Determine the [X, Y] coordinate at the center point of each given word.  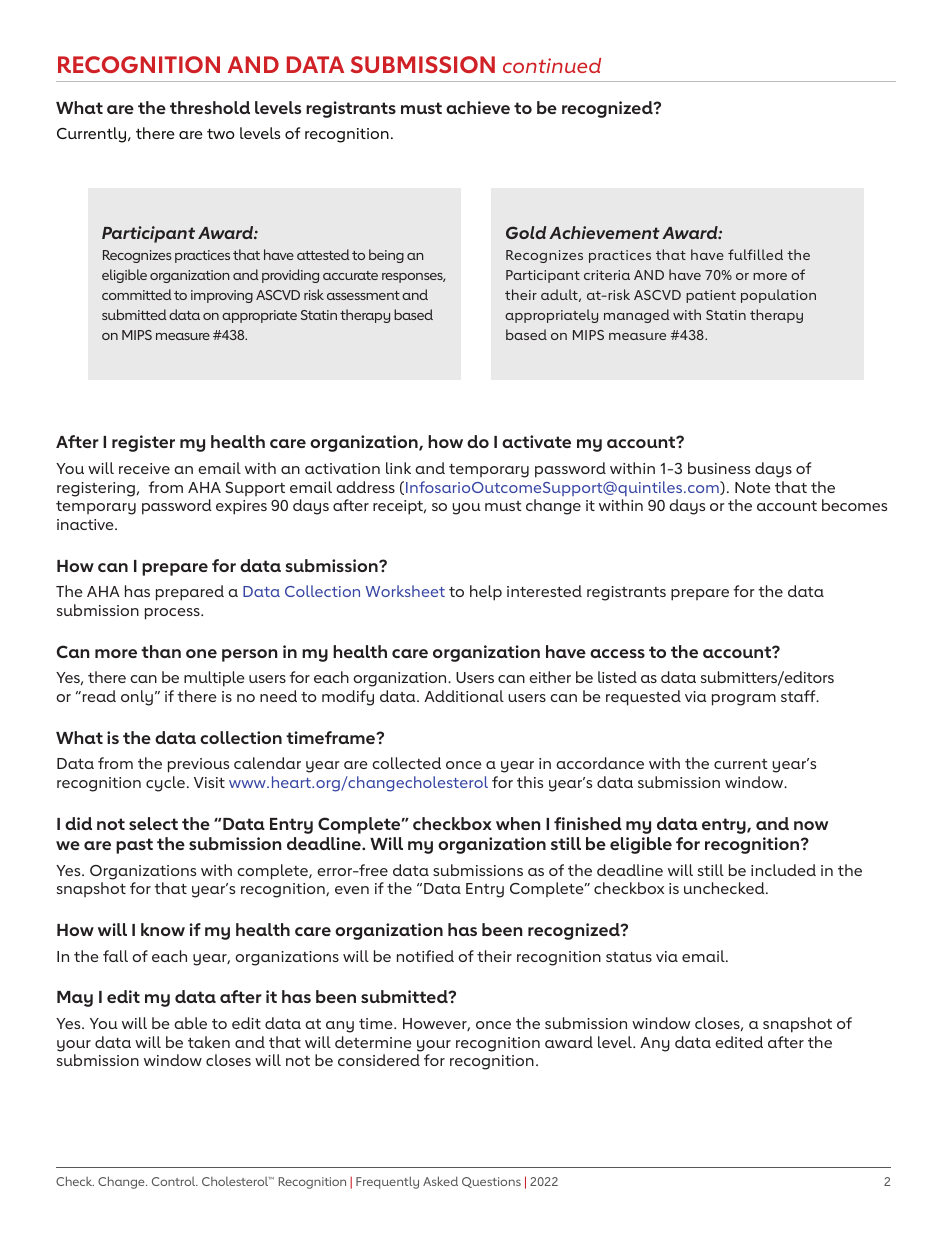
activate [536, 441]
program [744, 700]
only [137, 698]
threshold [210, 107]
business [719, 468]
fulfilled [755, 254]
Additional [464, 696]
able [190, 1023]
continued [552, 65]
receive [144, 468]
